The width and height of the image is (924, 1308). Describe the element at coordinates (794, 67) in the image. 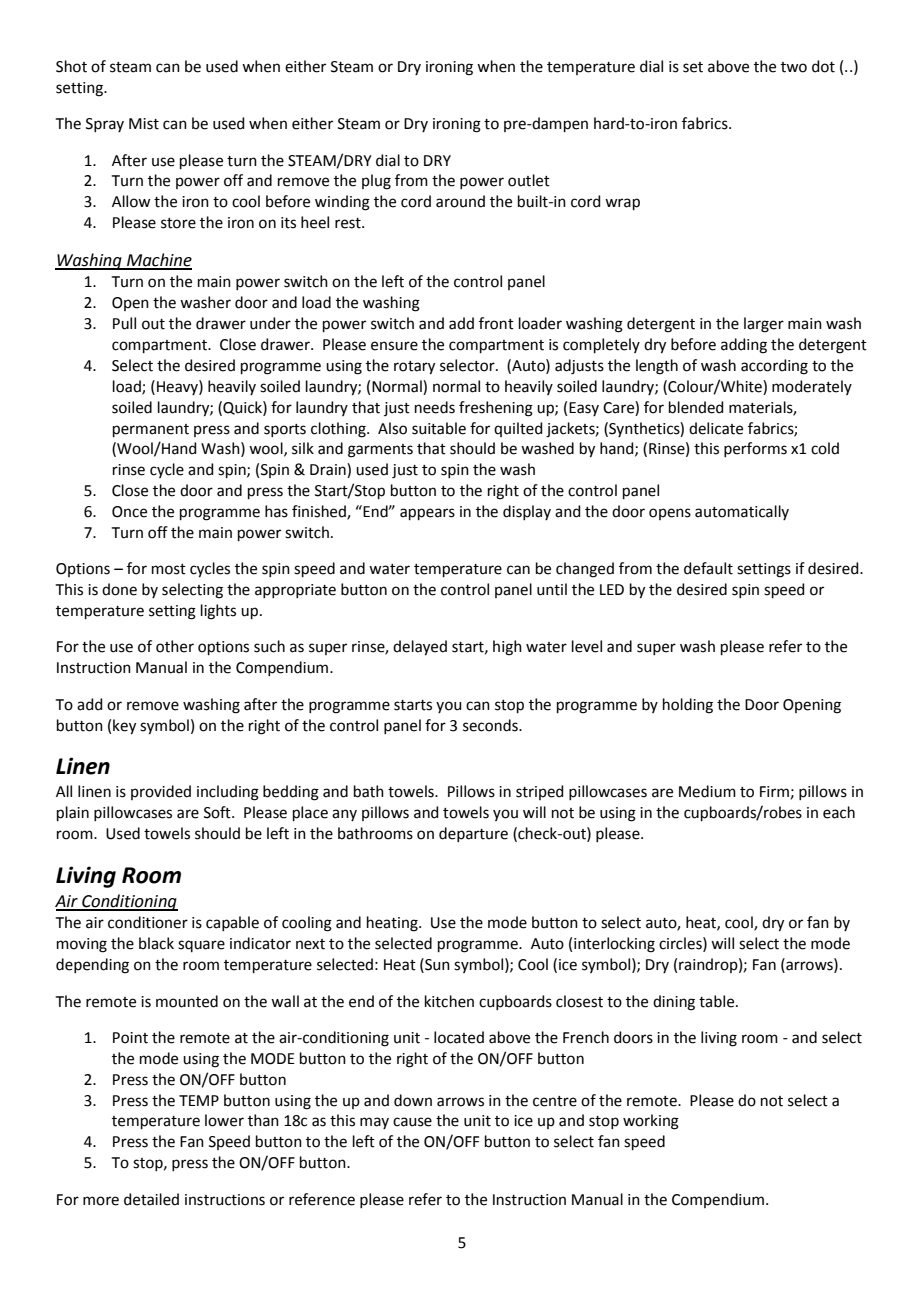

I see `two` at that location.
